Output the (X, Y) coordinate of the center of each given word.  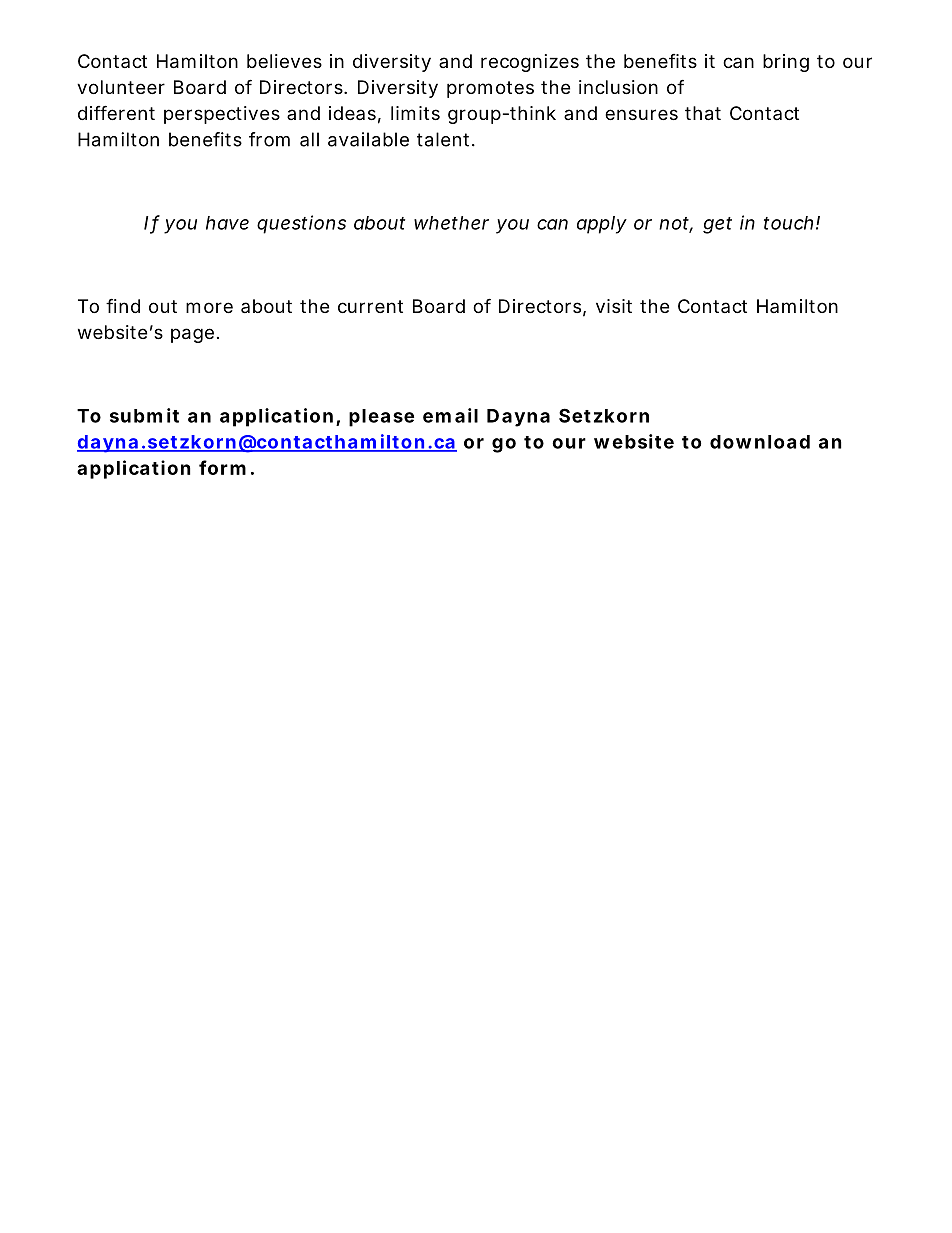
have (227, 223)
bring (786, 63)
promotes (490, 89)
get (717, 225)
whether (451, 223)
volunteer (121, 87)
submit (144, 415)
